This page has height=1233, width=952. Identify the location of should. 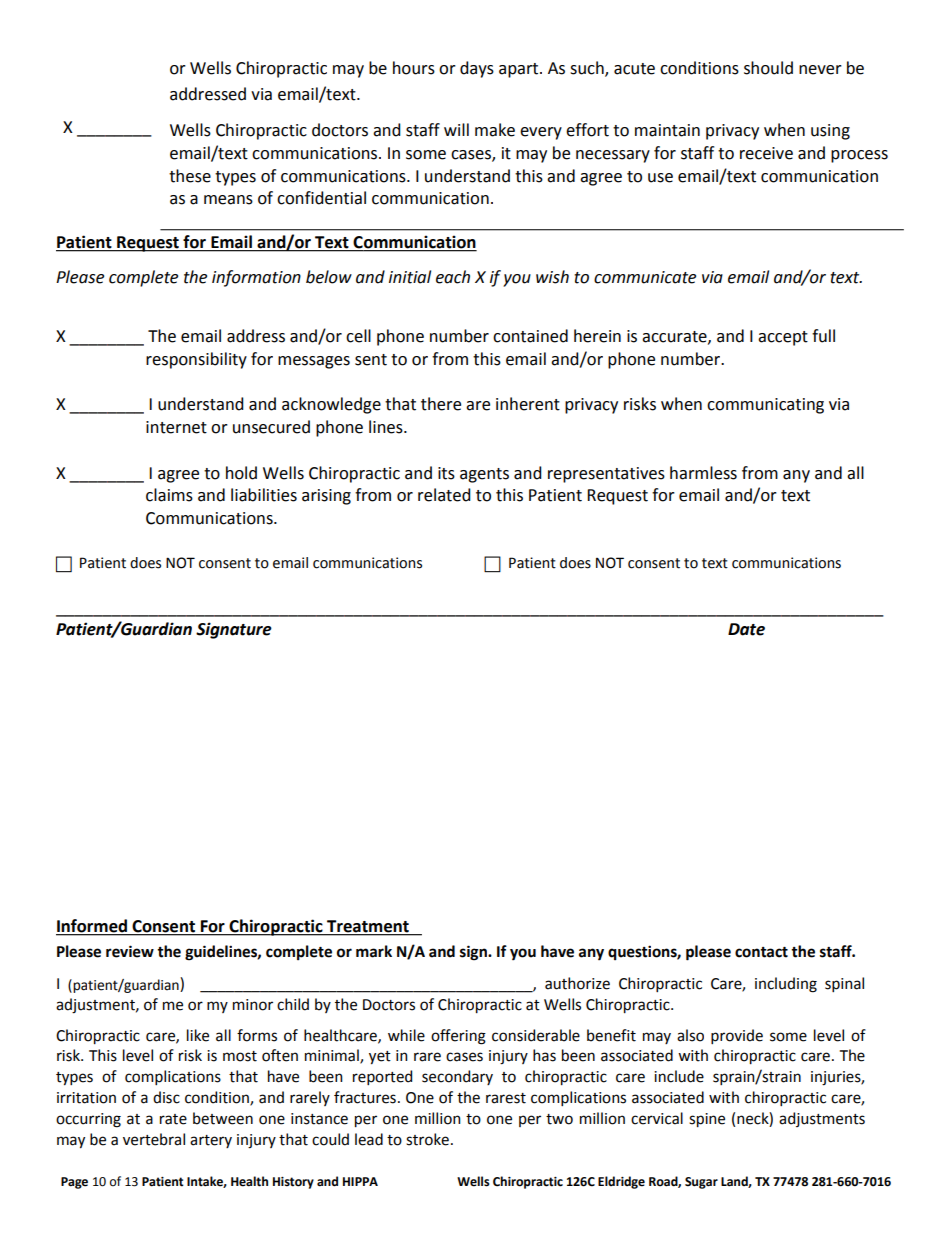
(768, 68).
